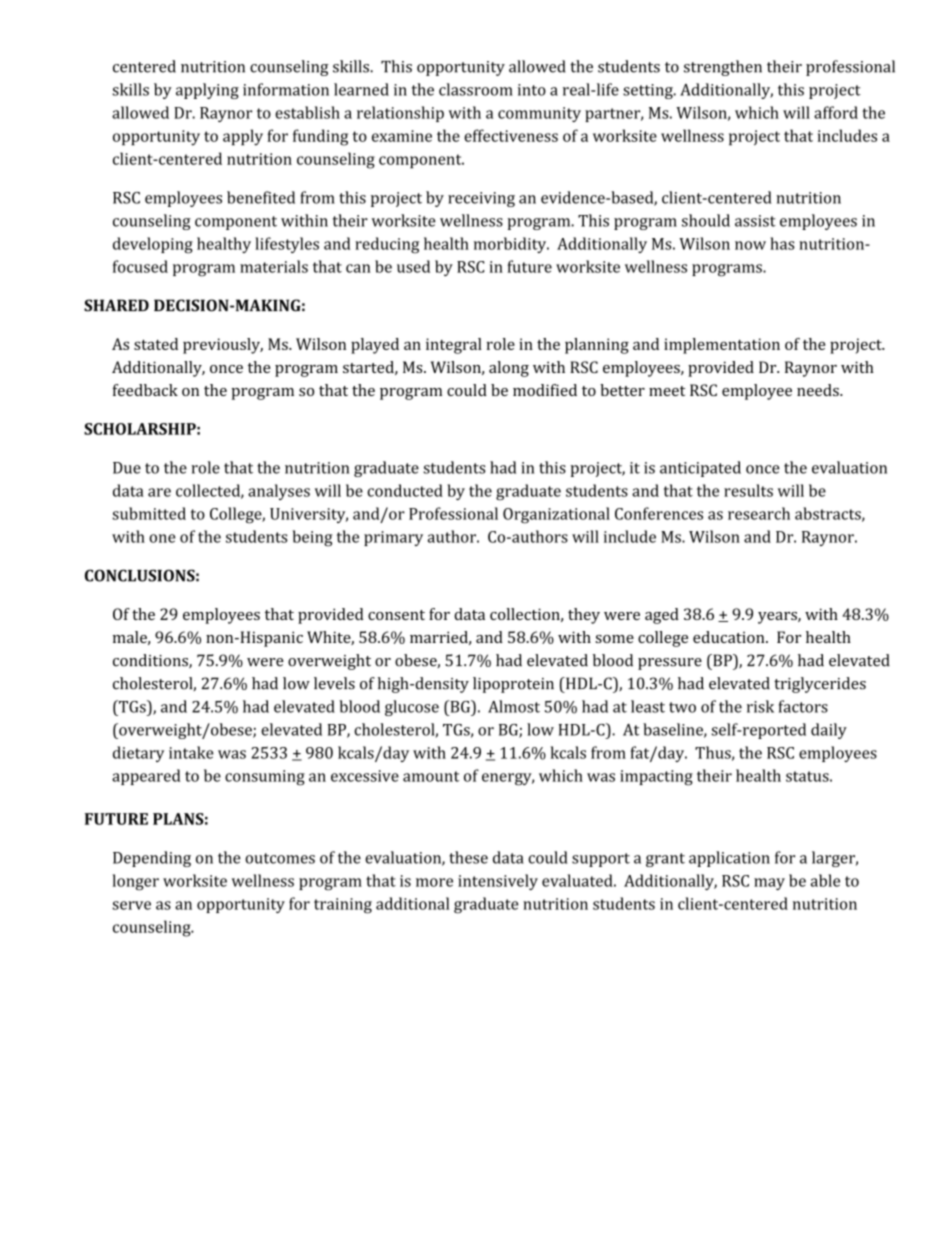  I want to click on integral, so click(454, 346).
